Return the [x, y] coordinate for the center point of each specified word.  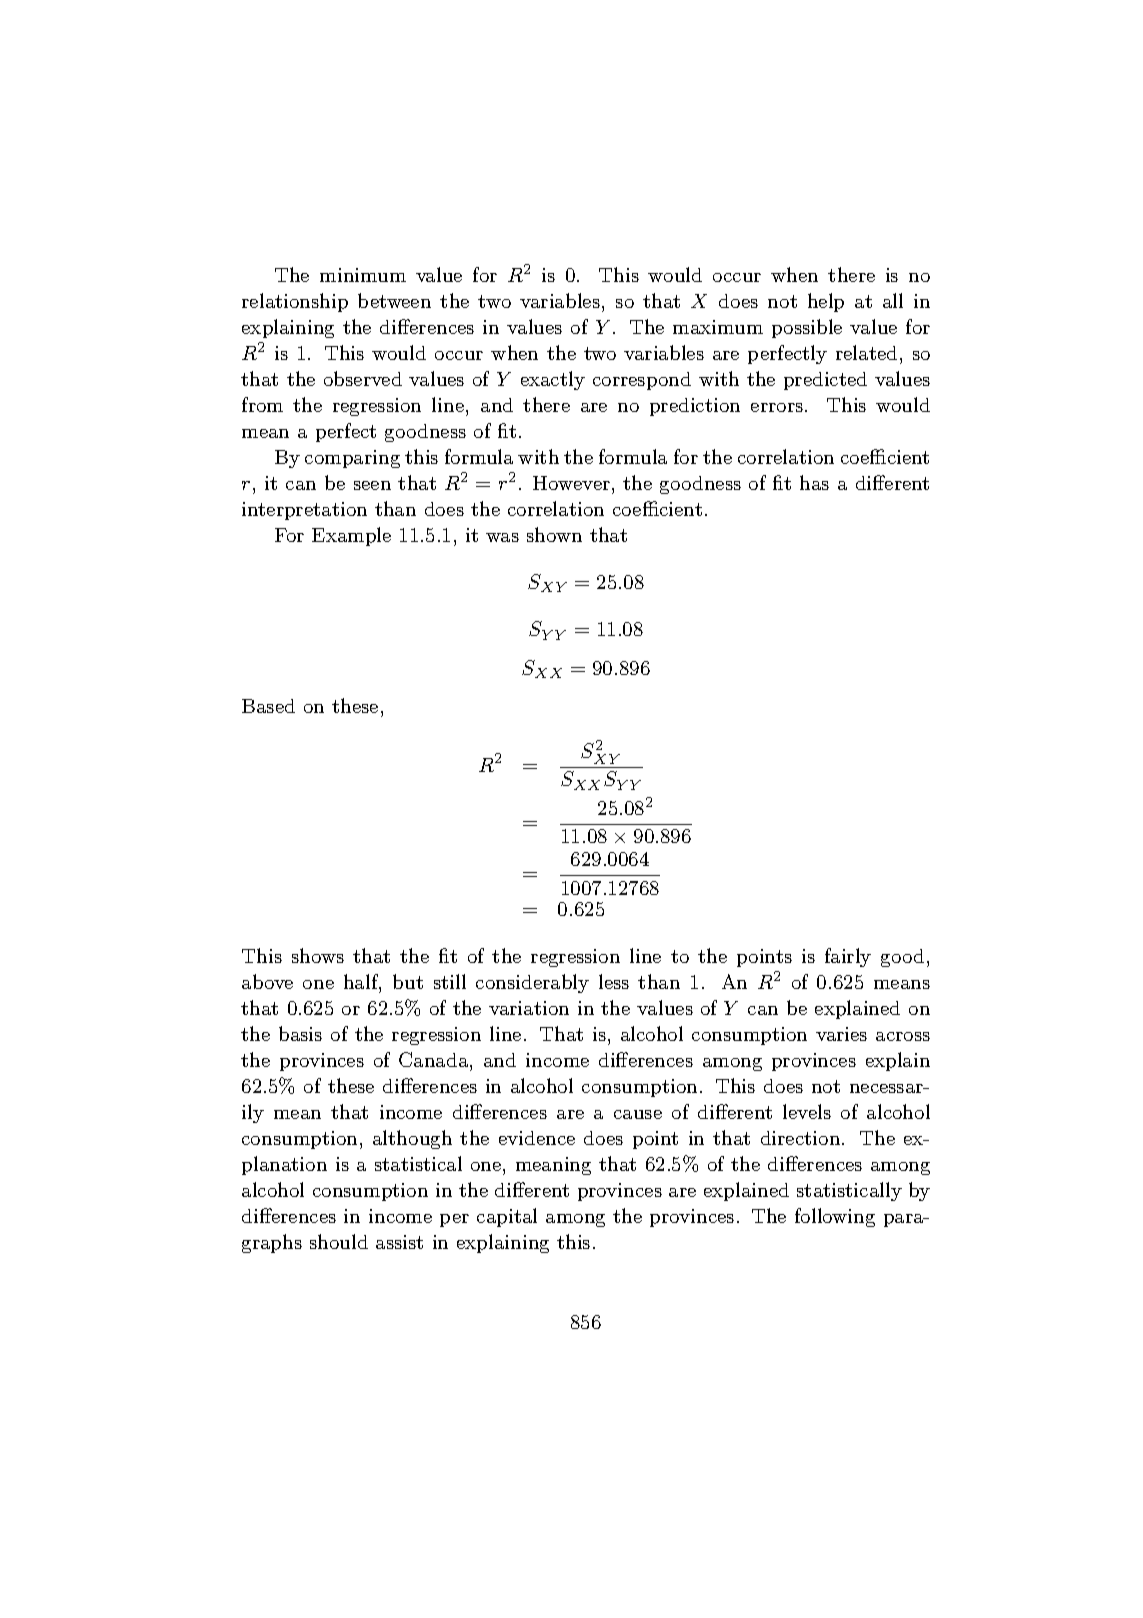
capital [507, 1217]
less [614, 981]
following [835, 1217]
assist [399, 1242]
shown [554, 534]
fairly [848, 957]
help [826, 302]
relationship [295, 302]
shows [318, 955]
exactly [553, 380]
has [814, 482]
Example [351, 536]
